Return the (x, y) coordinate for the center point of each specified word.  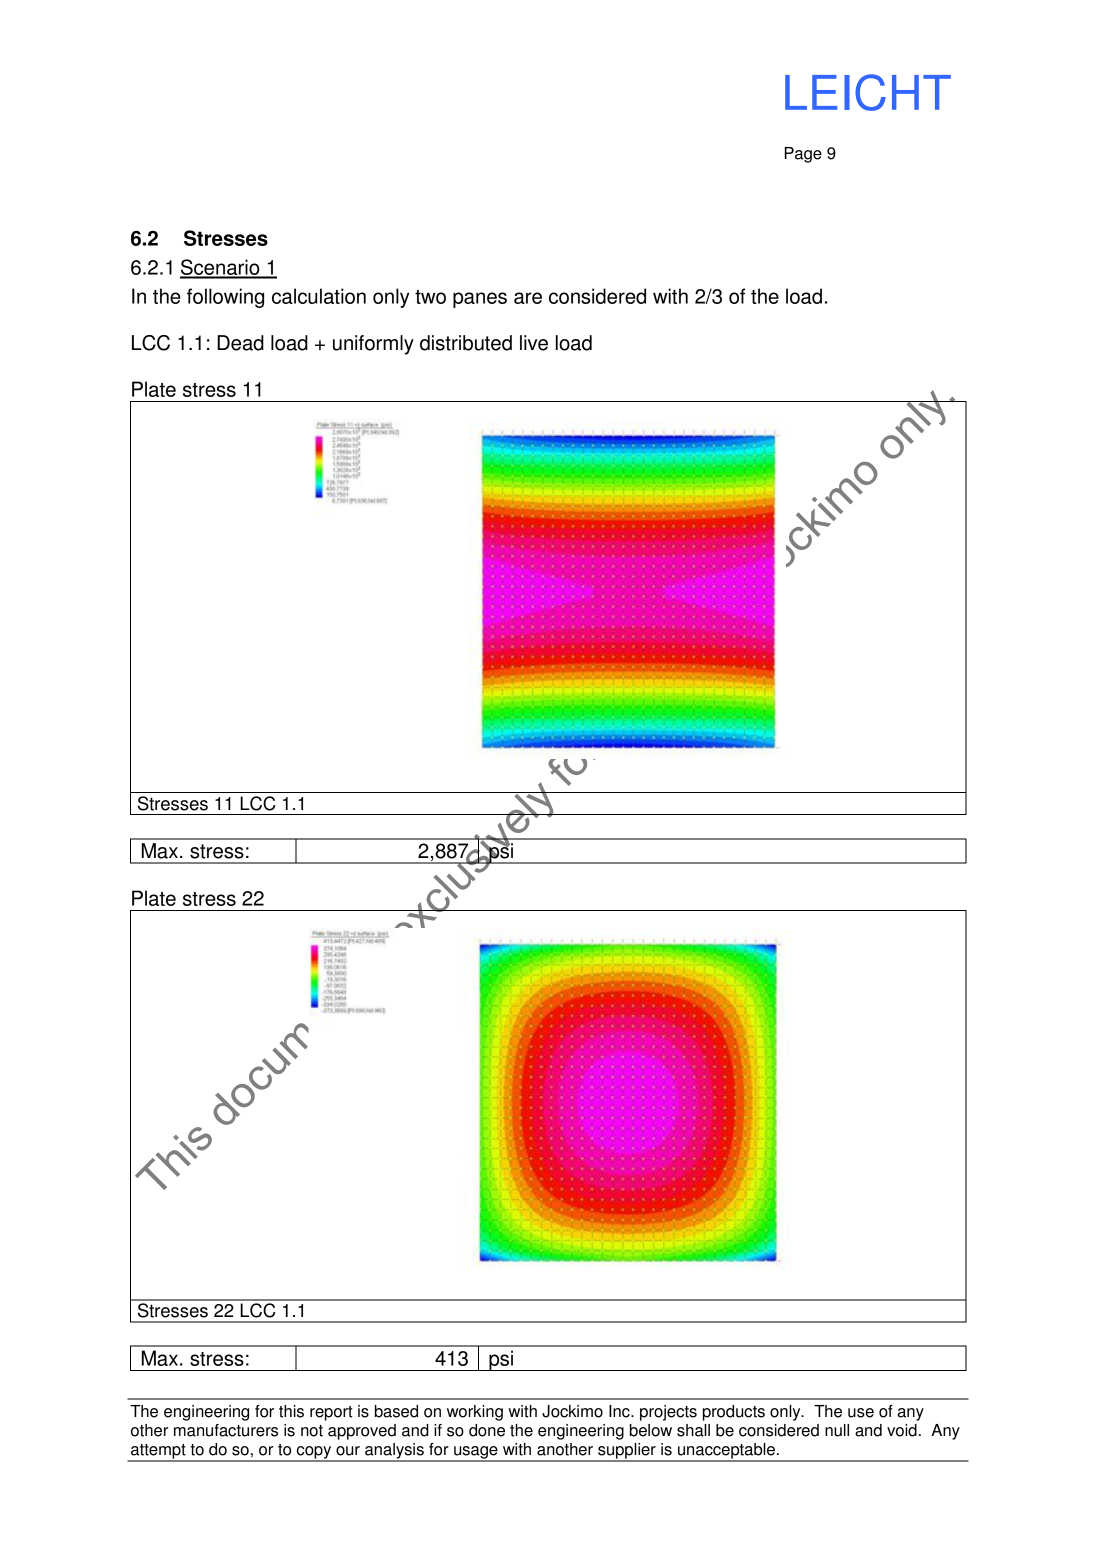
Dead (240, 343)
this (291, 1411)
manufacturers (226, 1430)
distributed (466, 343)
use (861, 1413)
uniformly (373, 345)
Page (803, 155)
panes (480, 300)
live (534, 343)
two (430, 297)
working (475, 1413)
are (528, 298)
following (225, 298)
